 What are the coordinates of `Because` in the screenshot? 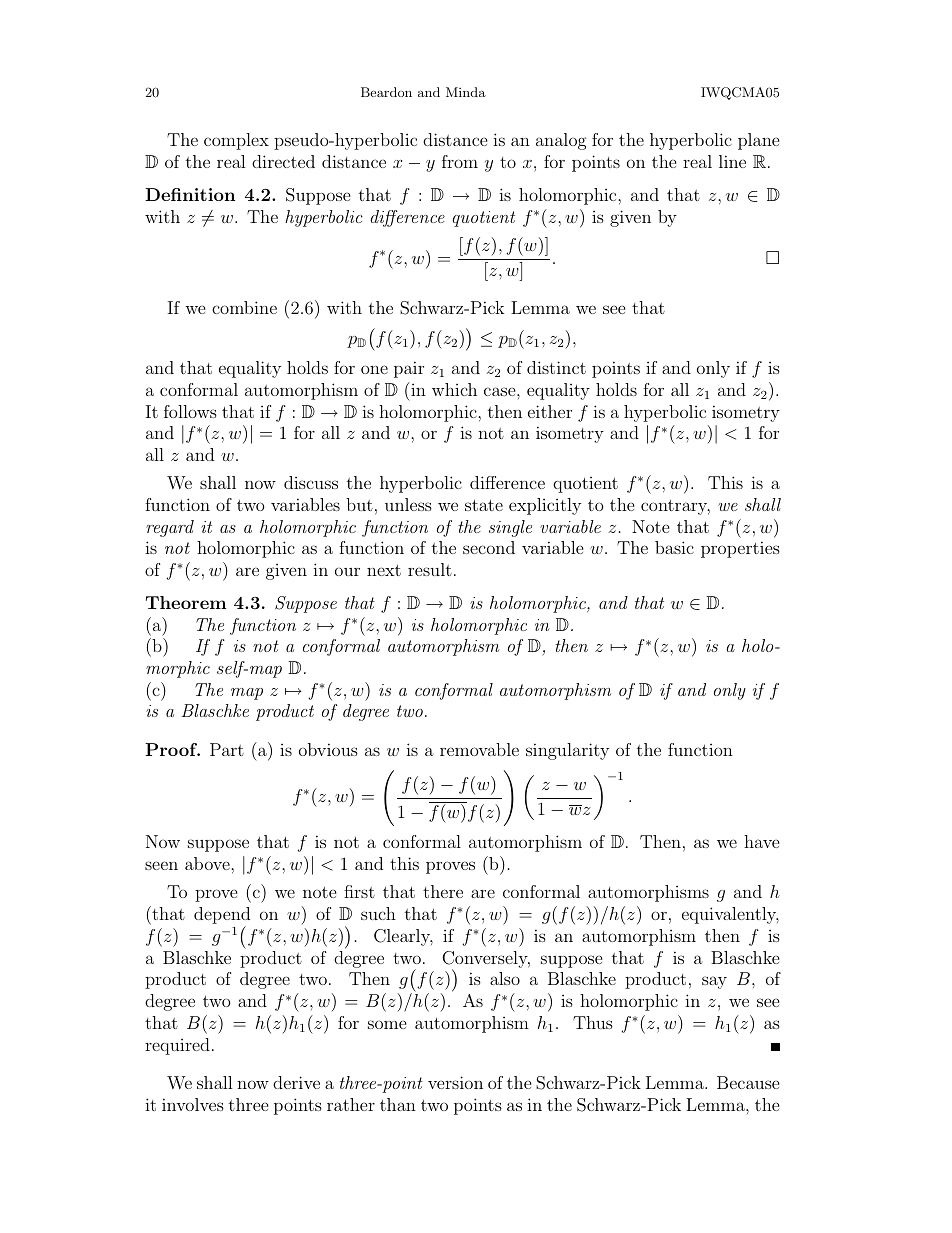 It's located at (748, 1082).
